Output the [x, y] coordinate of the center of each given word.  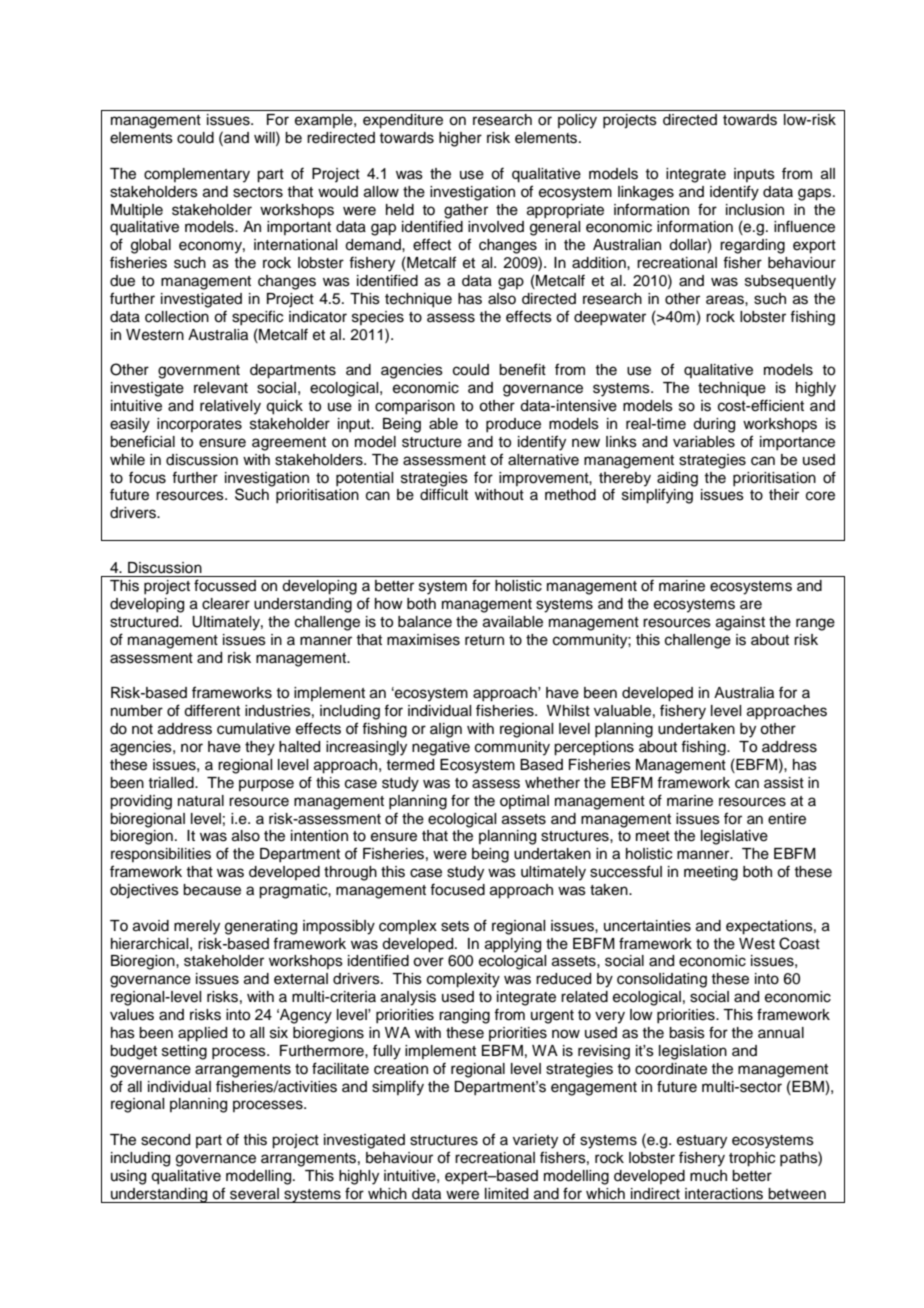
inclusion [755, 210]
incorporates [199, 425]
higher [460, 139]
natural [201, 801]
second [165, 1140]
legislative [734, 837]
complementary [197, 175]
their [784, 495]
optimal [524, 802]
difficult [444, 494]
